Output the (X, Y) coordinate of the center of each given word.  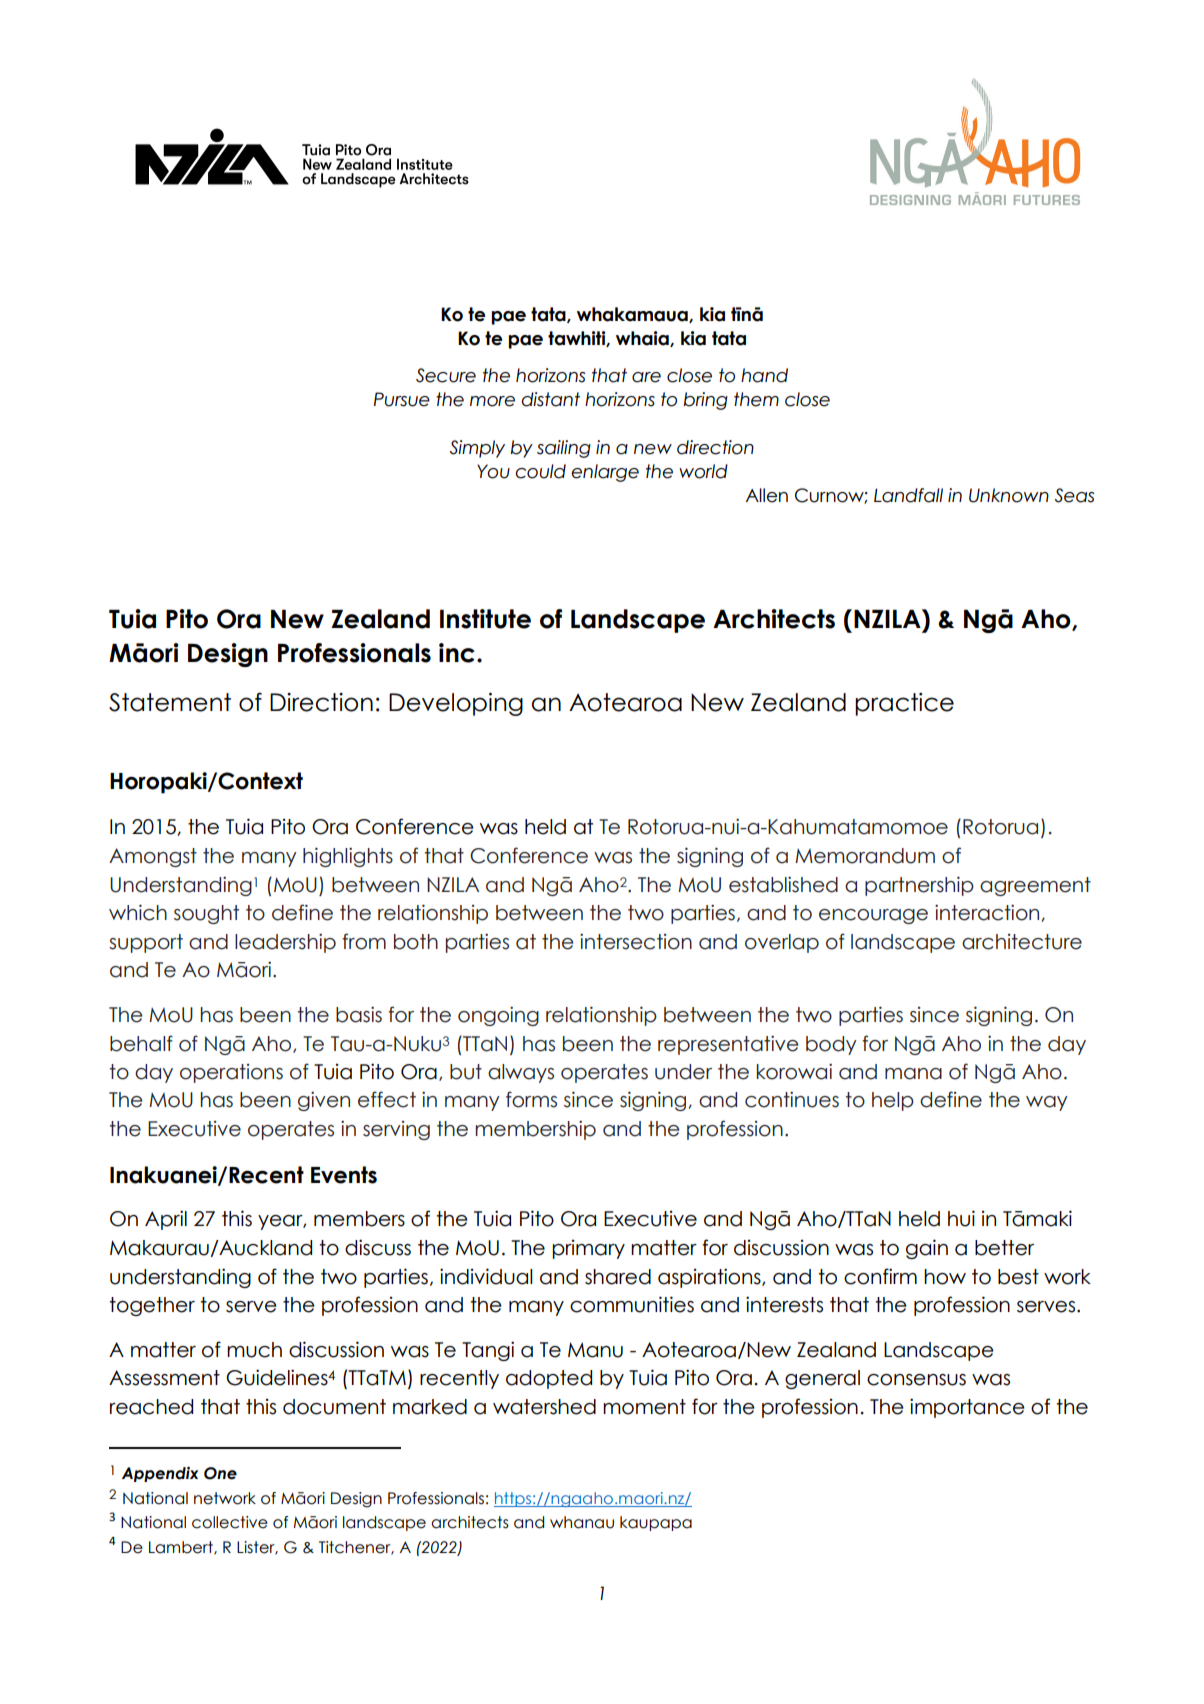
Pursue (402, 399)
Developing (456, 704)
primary (588, 1249)
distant (550, 399)
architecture (1022, 942)
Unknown (1009, 495)
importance (967, 1408)
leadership (285, 943)
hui (961, 1218)
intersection (636, 941)
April (166, 1220)
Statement (170, 702)
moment (644, 1407)
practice (904, 704)
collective (230, 1522)
